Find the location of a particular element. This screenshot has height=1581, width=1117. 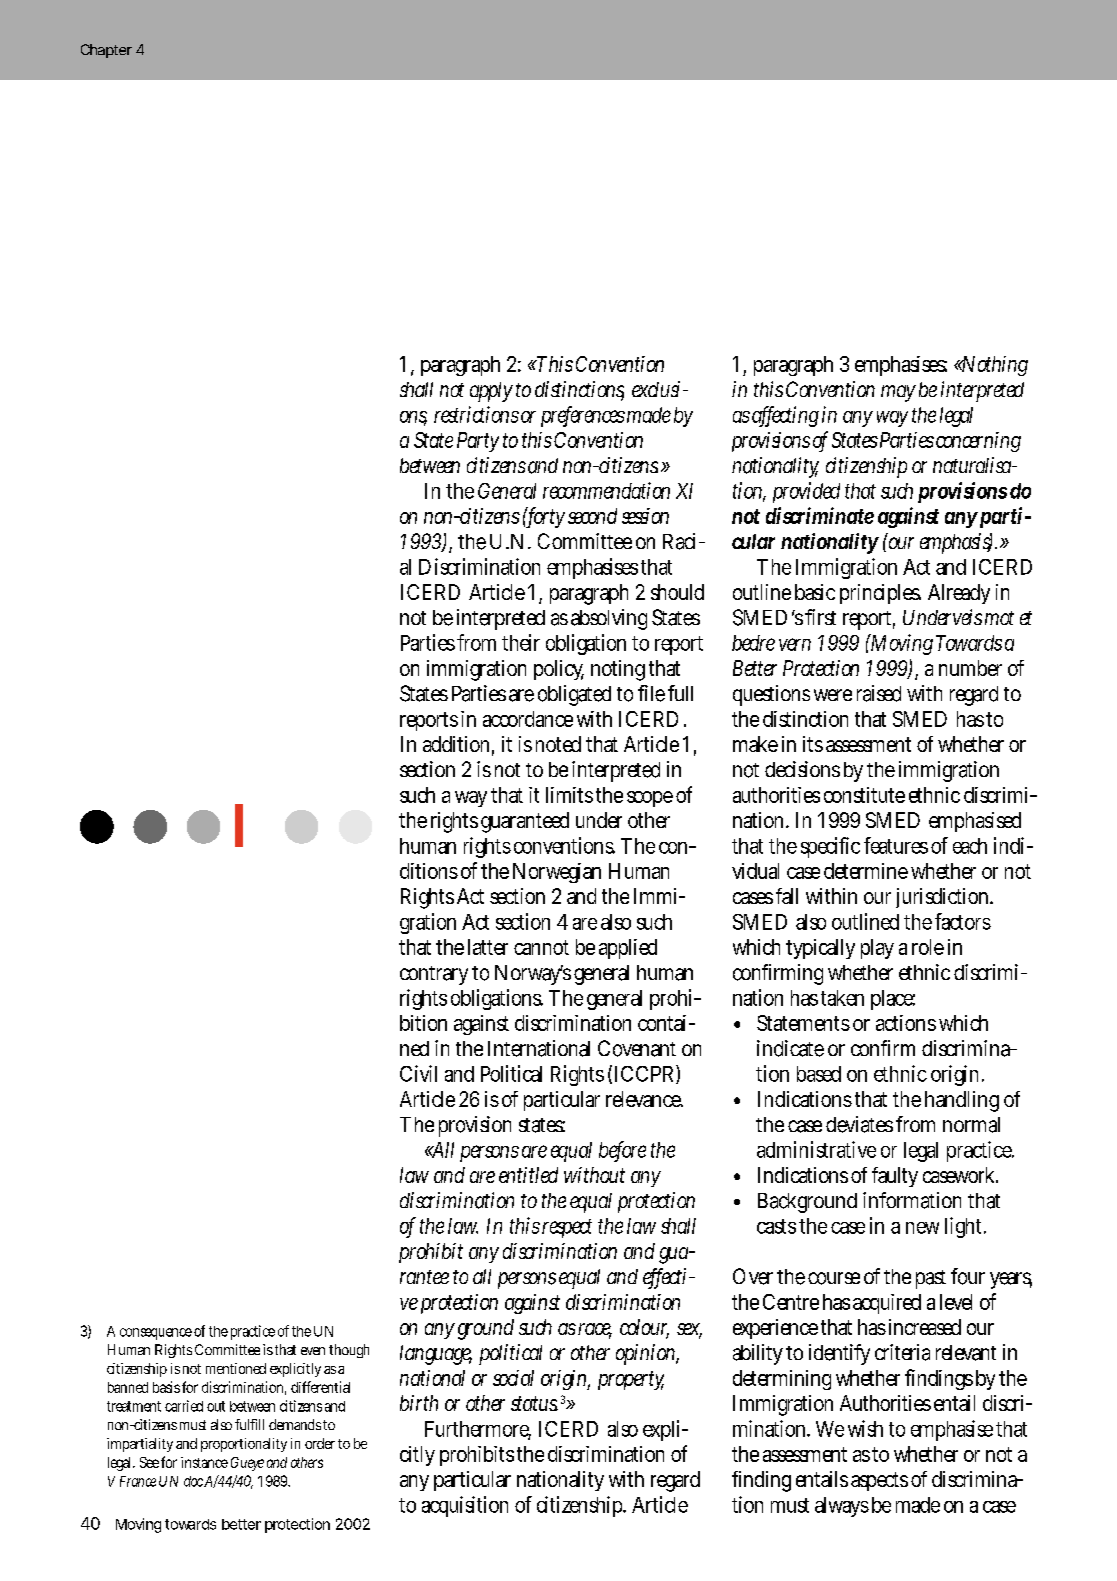

accordance is located at coordinates (528, 719).
